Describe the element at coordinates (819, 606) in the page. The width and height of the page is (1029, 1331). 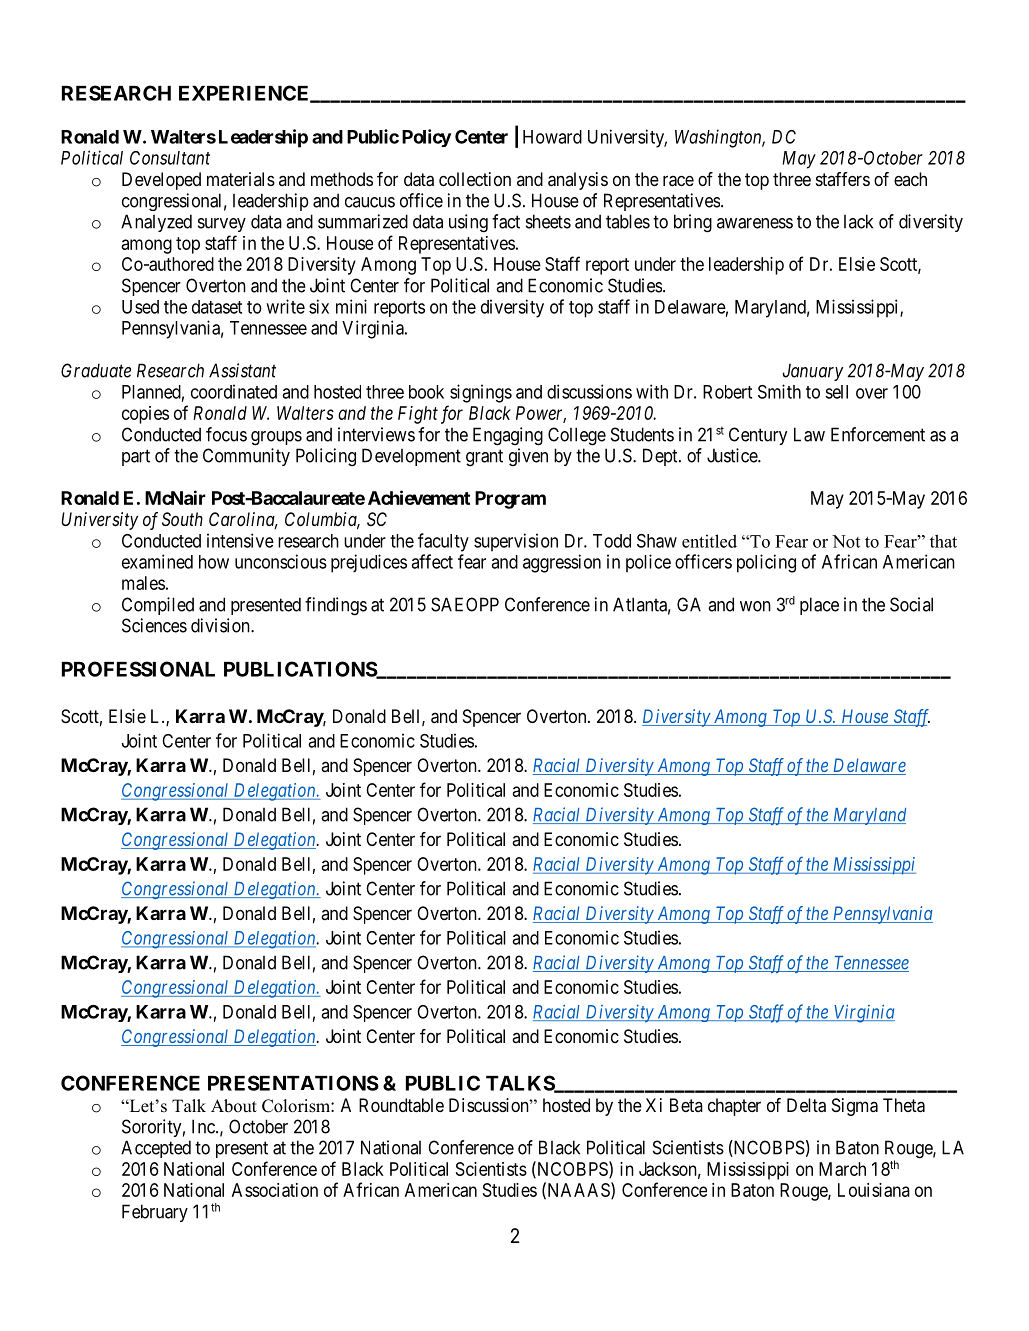
I see `place` at that location.
